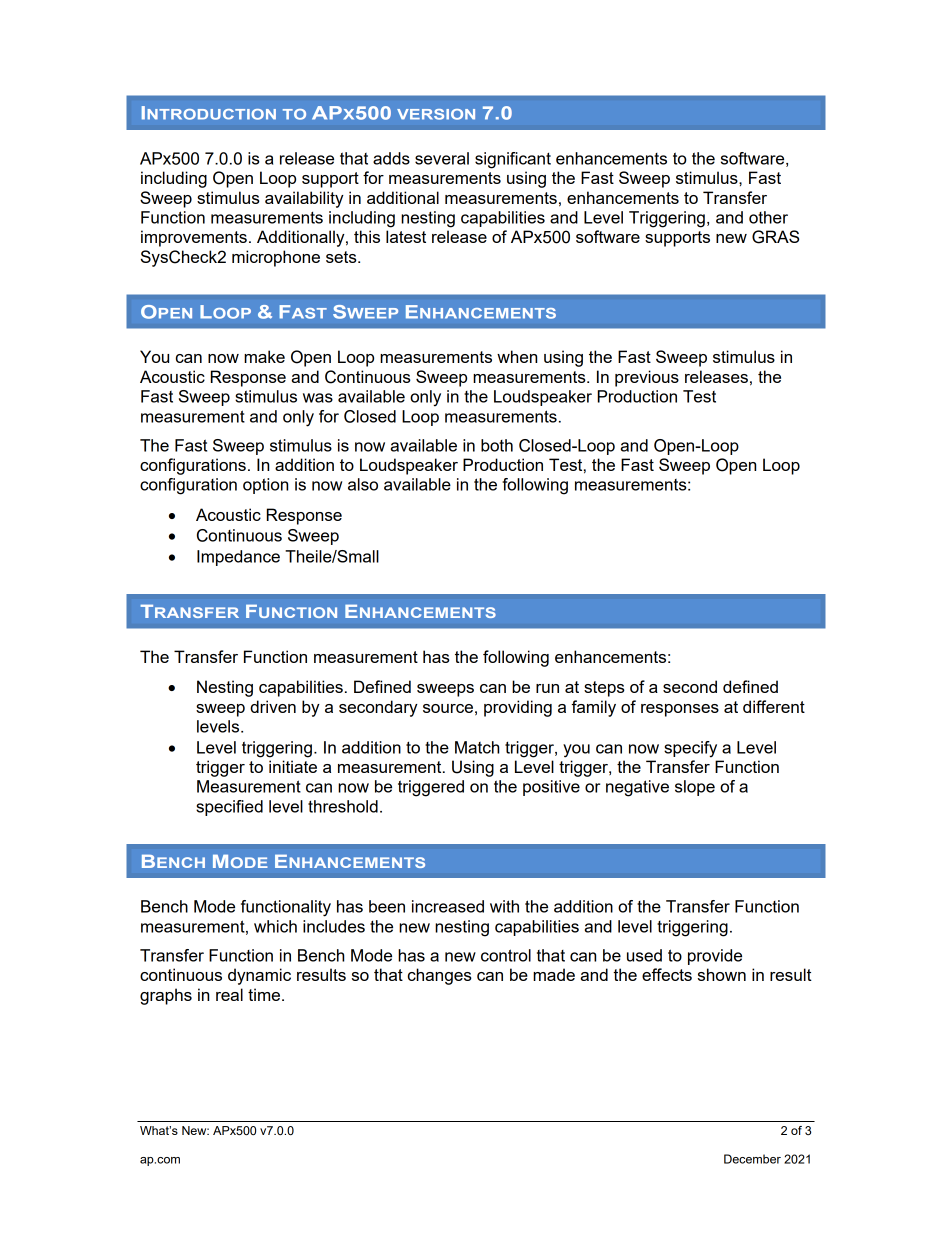 Image resolution: width=952 pixels, height=1233 pixels. I want to click on several, so click(442, 158).
